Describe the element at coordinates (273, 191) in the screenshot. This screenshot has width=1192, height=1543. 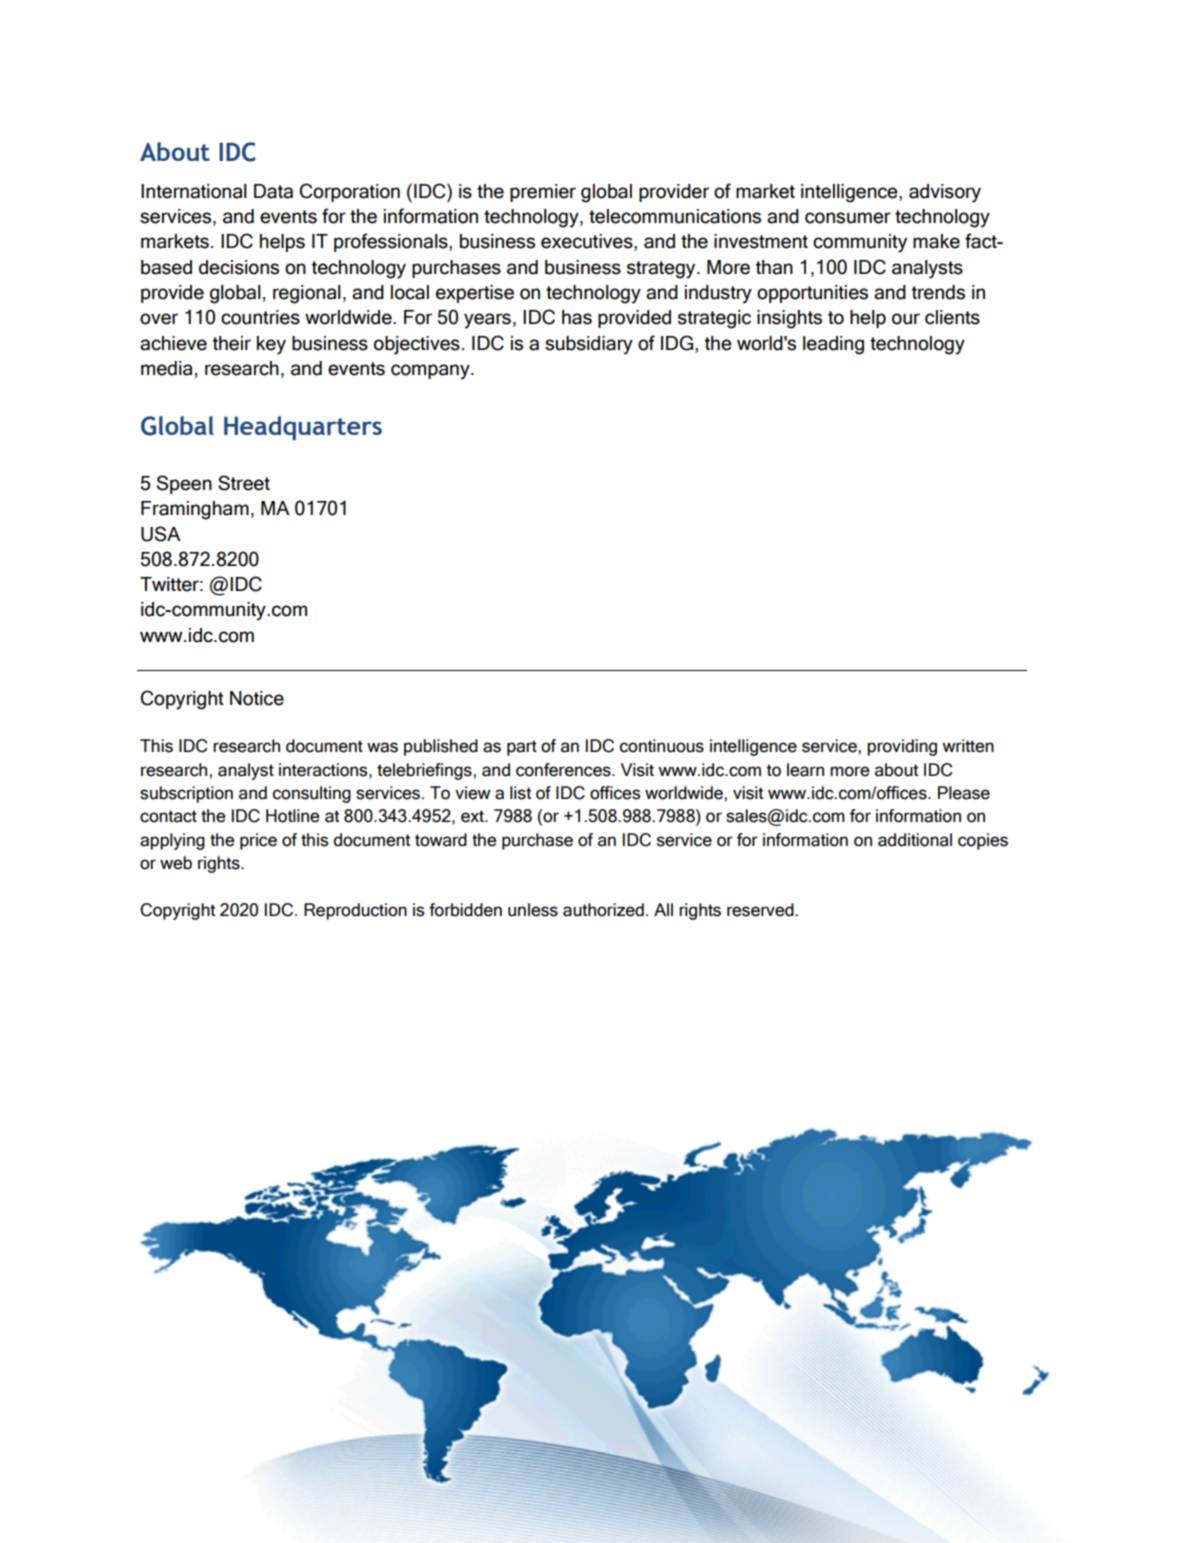
I see `Data` at that location.
